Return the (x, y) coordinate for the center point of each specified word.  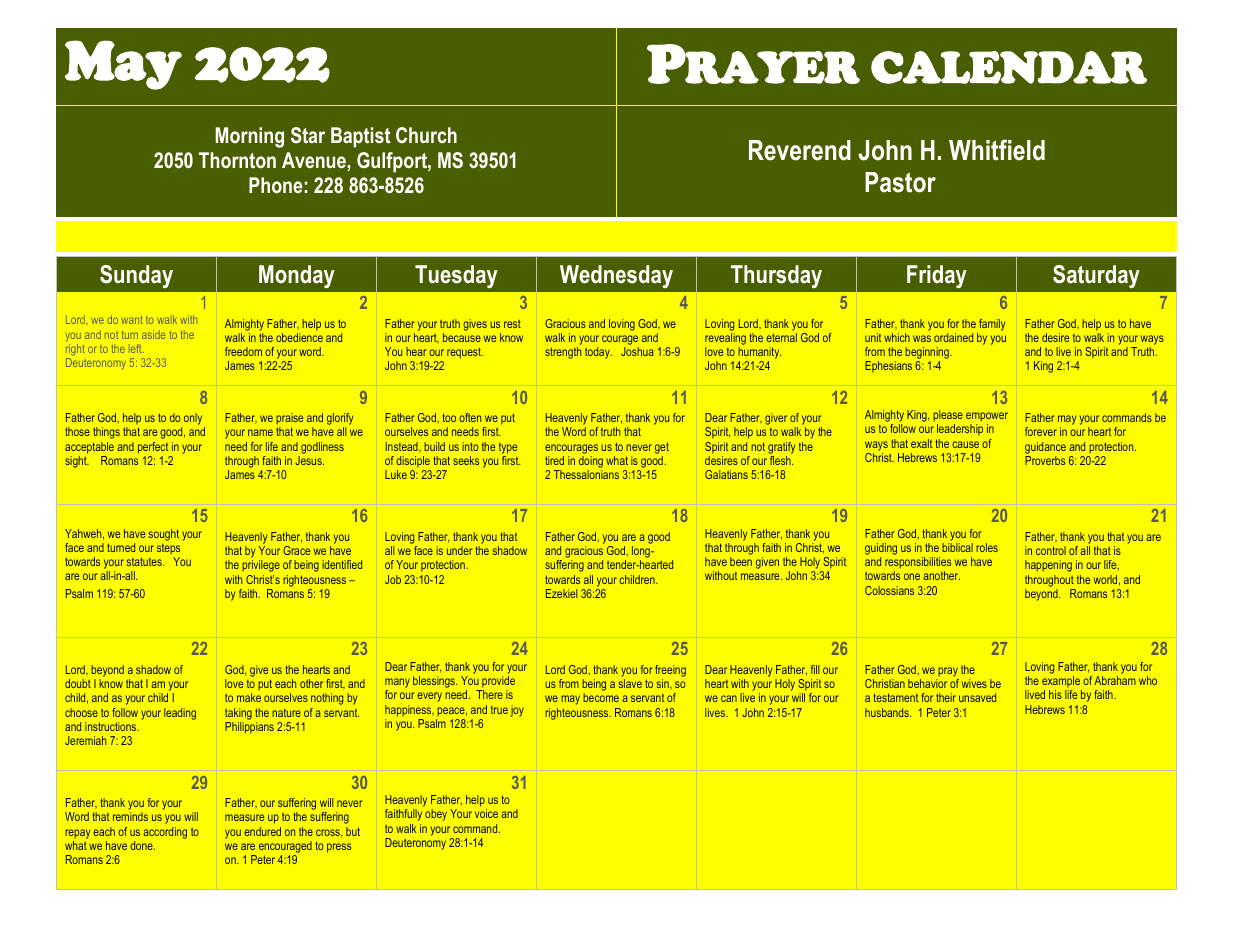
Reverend (800, 150)
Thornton (237, 160)
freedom (243, 351)
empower (987, 416)
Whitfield (997, 150)
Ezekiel (561, 593)
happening (1048, 566)
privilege (261, 566)
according (165, 833)
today (598, 353)
